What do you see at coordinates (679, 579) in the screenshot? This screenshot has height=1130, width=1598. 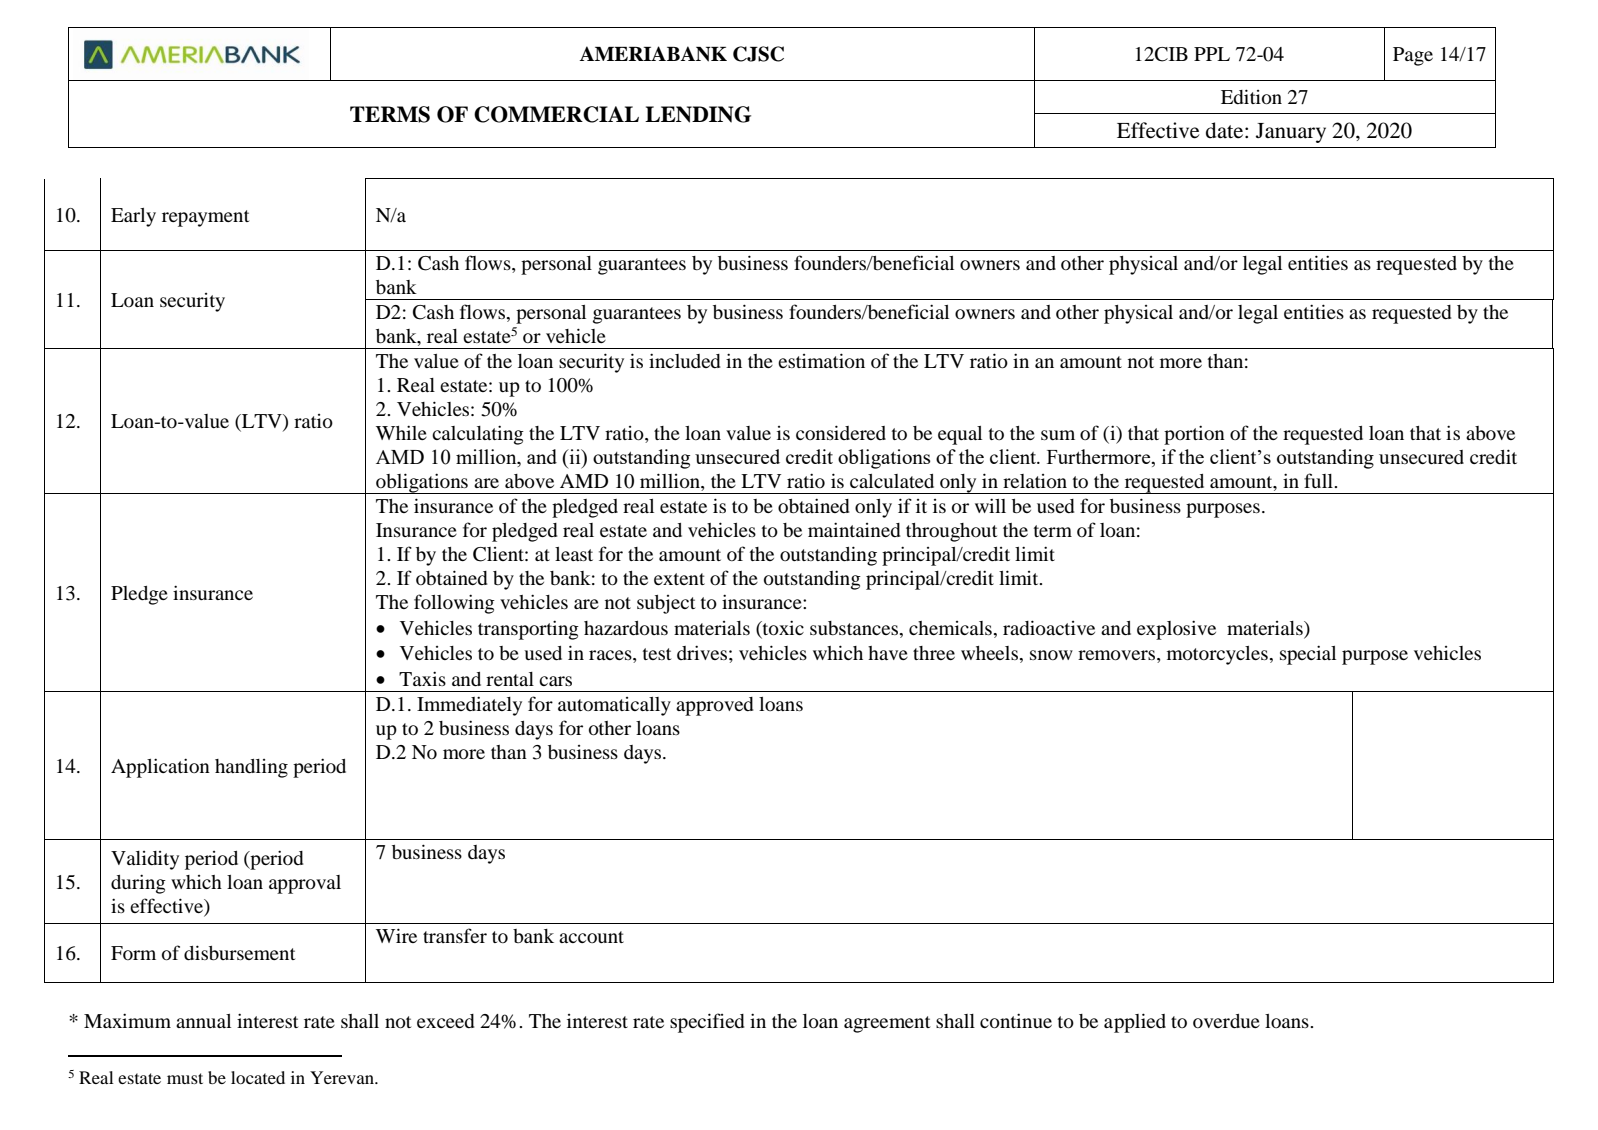 I see `extent` at bounding box center [679, 579].
